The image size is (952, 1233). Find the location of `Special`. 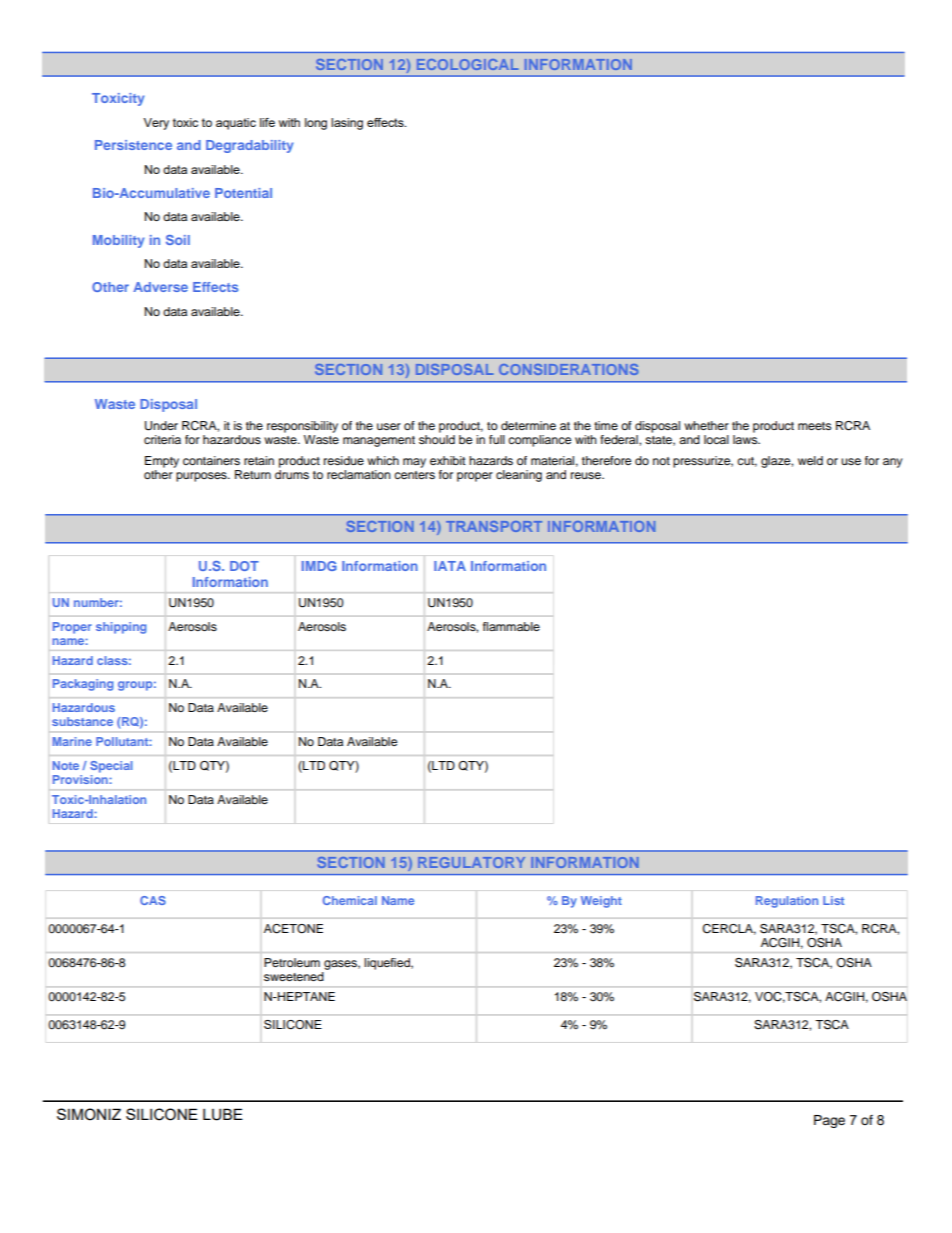

Special is located at coordinates (111, 767).
